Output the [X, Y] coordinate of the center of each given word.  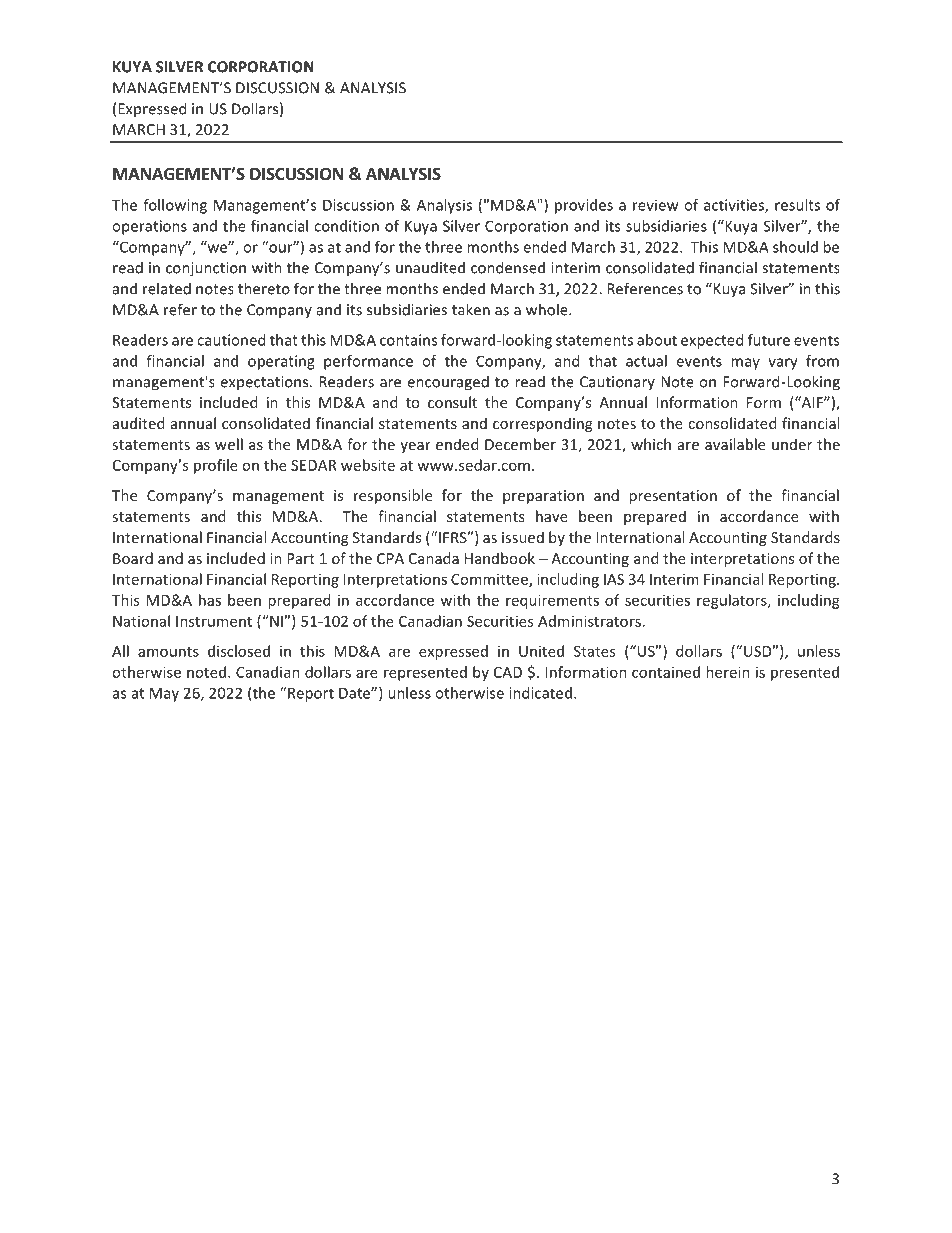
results [797, 205]
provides [584, 206]
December [520, 444]
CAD [508, 672]
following [175, 206]
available [735, 444]
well [229, 444]
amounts [168, 652]
